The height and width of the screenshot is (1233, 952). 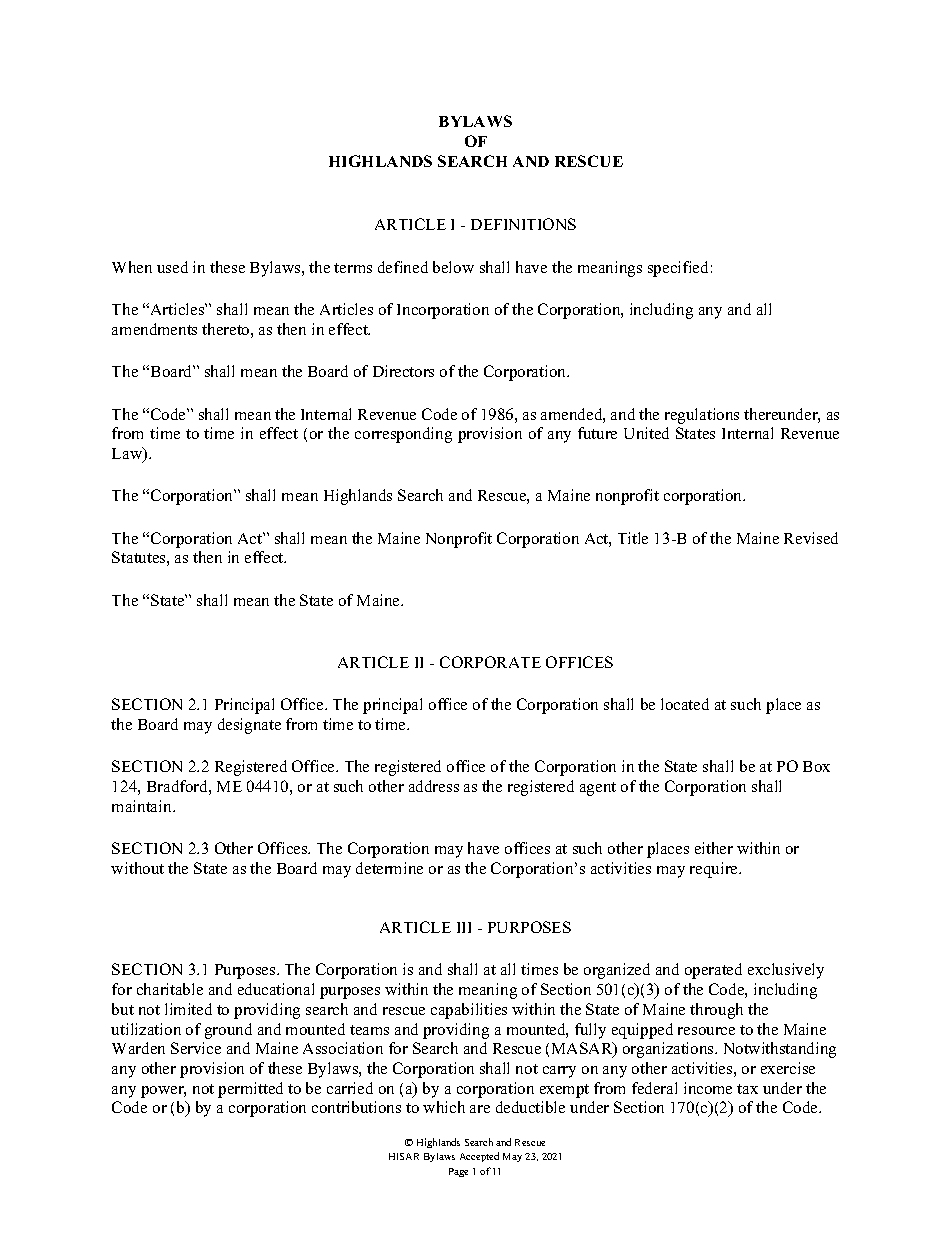 What do you see at coordinates (249, 726) in the screenshot?
I see `designate` at bounding box center [249, 726].
